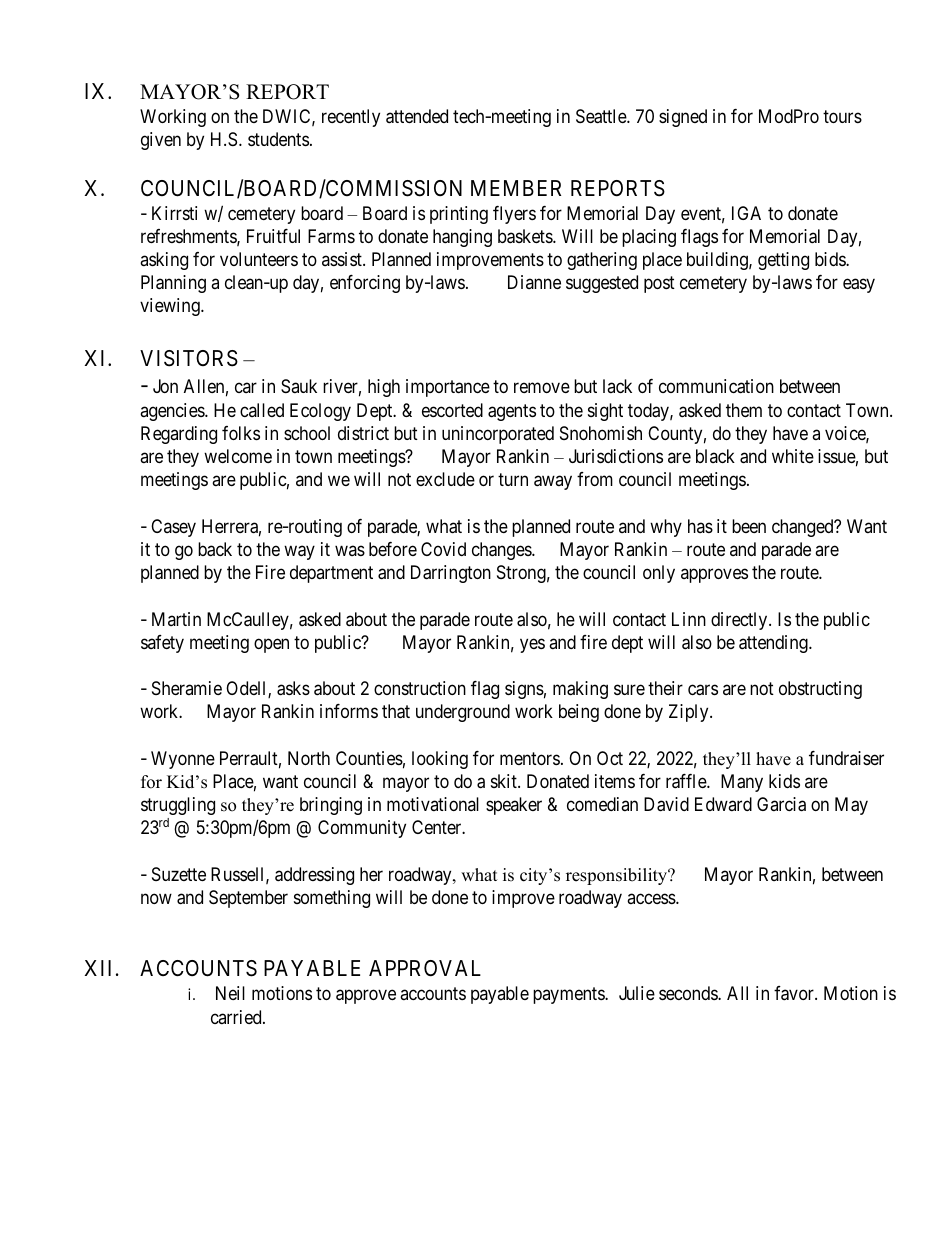 Image resolution: width=952 pixels, height=1233 pixels. What do you see at coordinates (425, 968) in the screenshot?
I see `APPROVAL` at bounding box center [425, 968].
